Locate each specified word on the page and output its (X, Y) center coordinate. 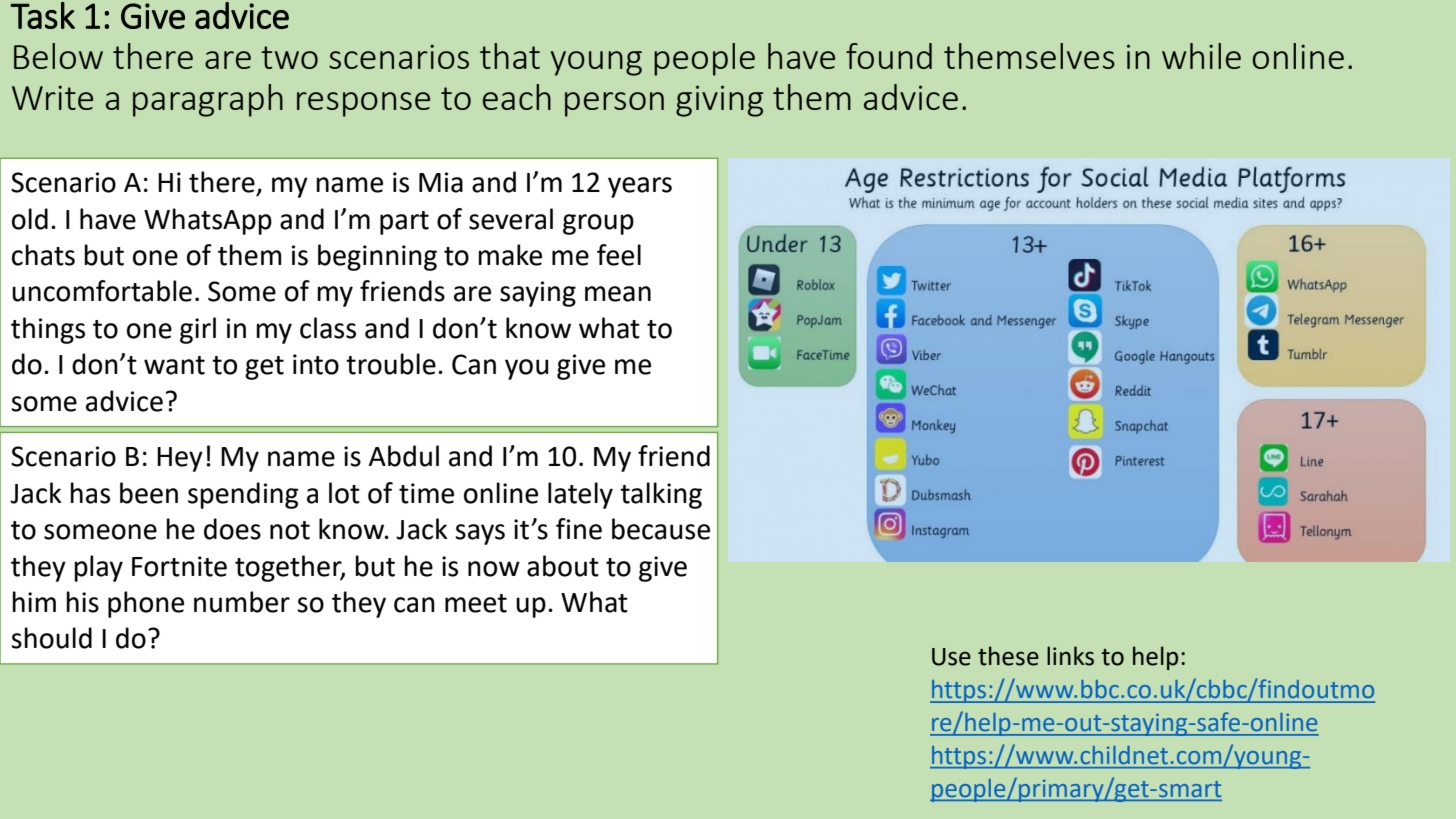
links (1070, 656)
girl (198, 330)
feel (619, 255)
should (51, 638)
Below (58, 56)
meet (476, 603)
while (1201, 56)
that (510, 56)
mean (618, 294)
